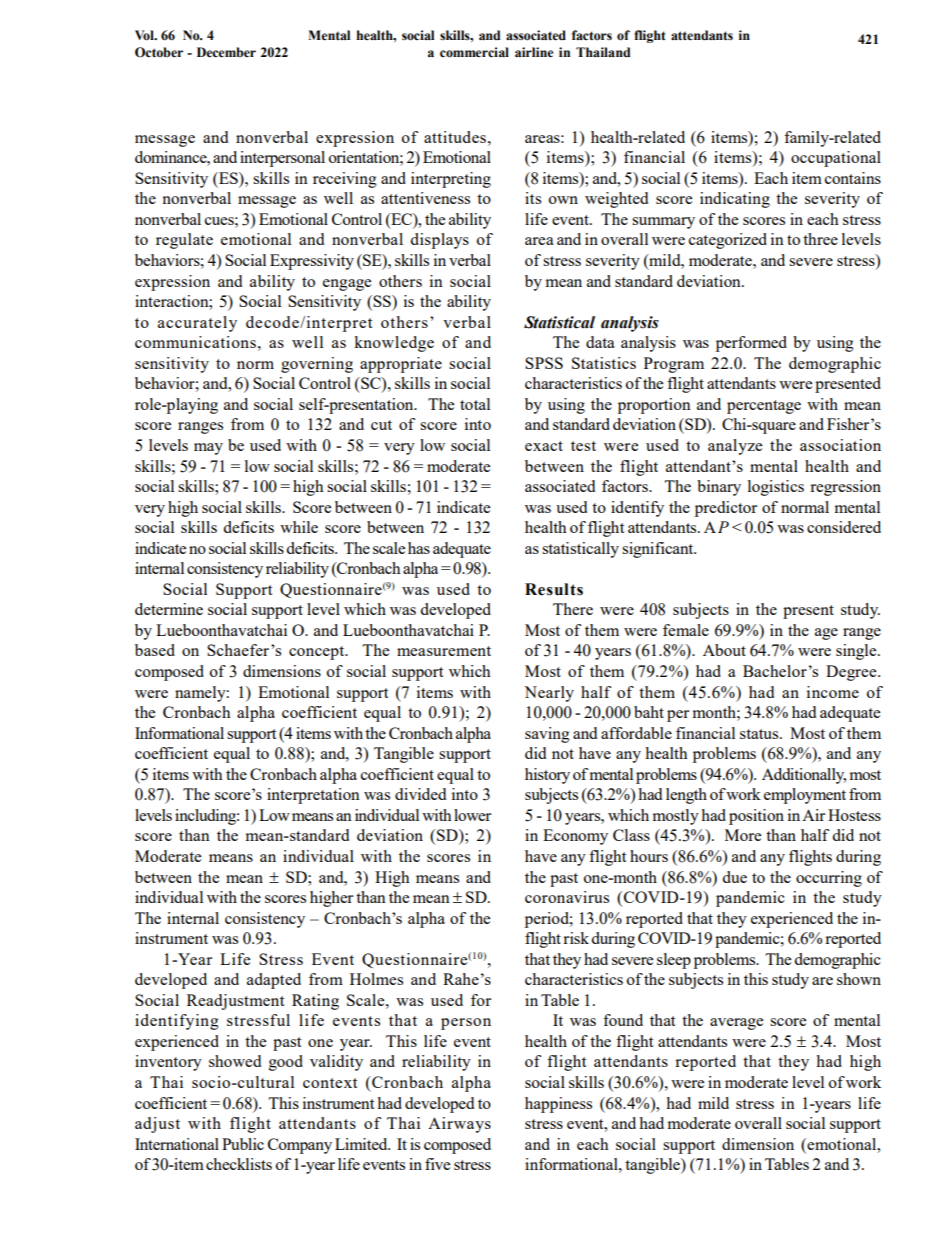 This image has width=952, height=1233. I want to click on determine, so click(169, 609).
